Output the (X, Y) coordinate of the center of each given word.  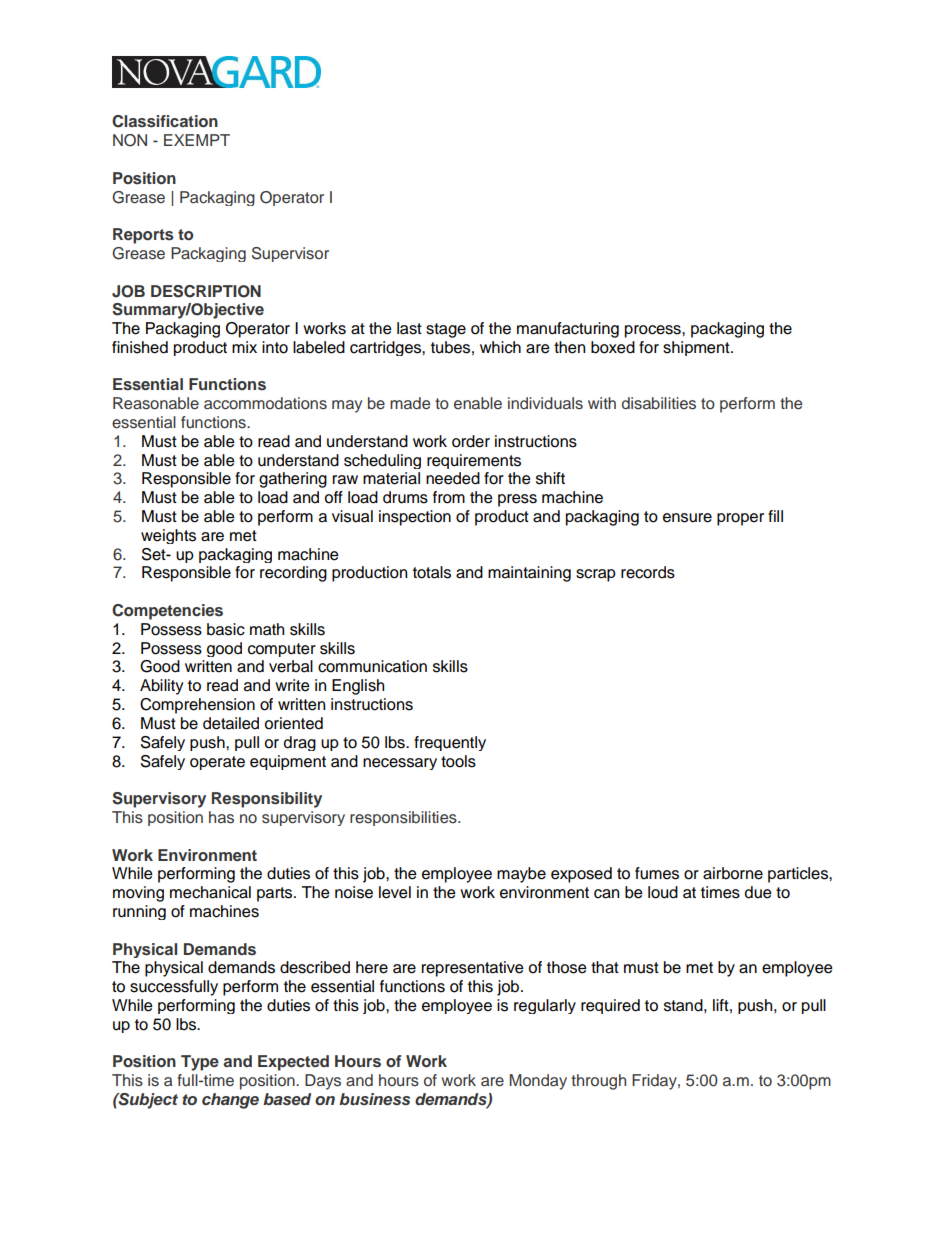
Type (200, 1063)
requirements (474, 461)
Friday (655, 1082)
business (374, 1099)
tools (458, 761)
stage (446, 330)
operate (217, 763)
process (654, 331)
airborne (733, 873)
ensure (687, 518)
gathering (293, 480)
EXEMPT (197, 140)
